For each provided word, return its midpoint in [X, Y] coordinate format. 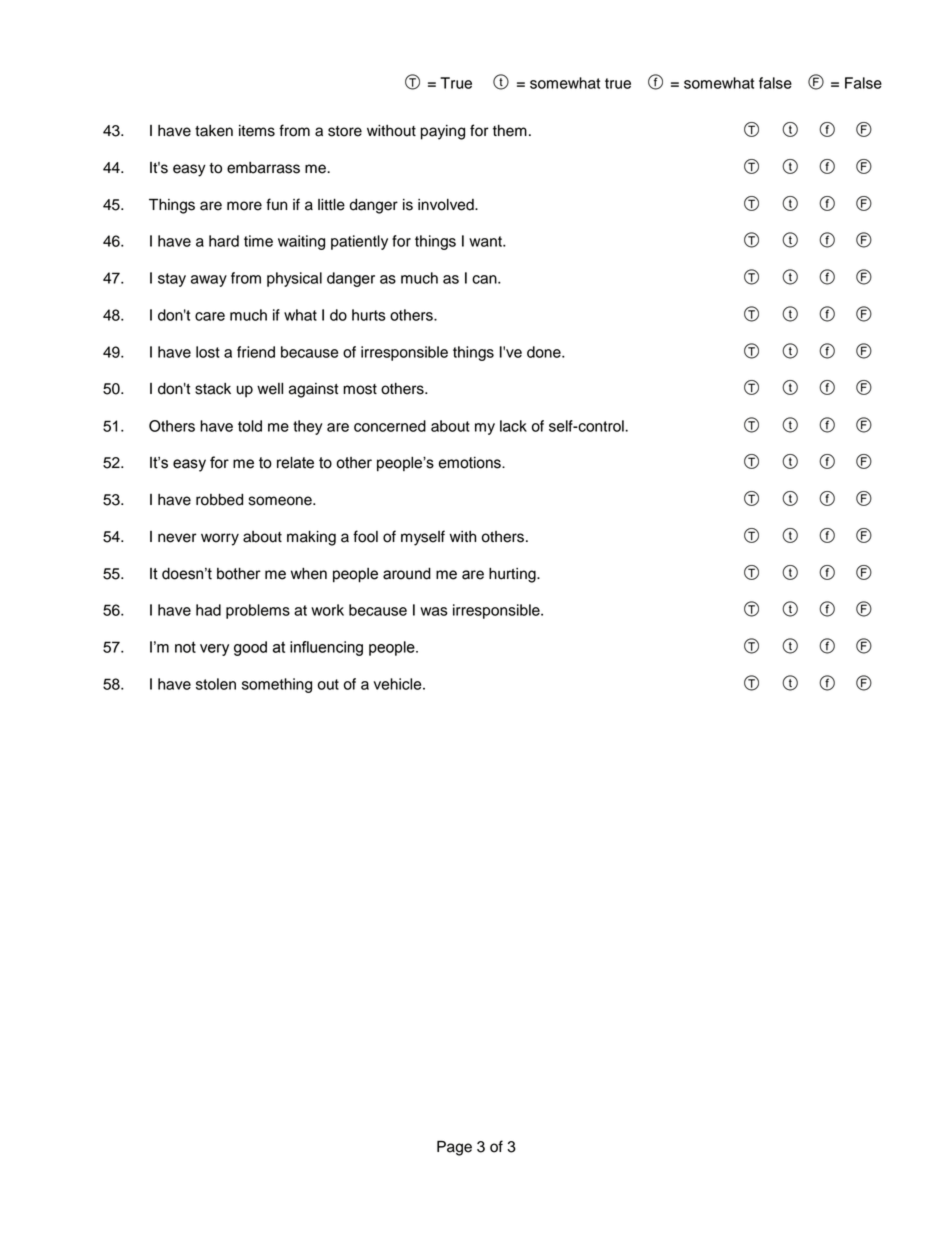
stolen [216, 684]
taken [214, 131]
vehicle [399, 684]
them [510, 131]
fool [365, 536]
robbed [219, 500]
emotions [471, 463]
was [434, 611]
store [345, 131]
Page [454, 1148]
